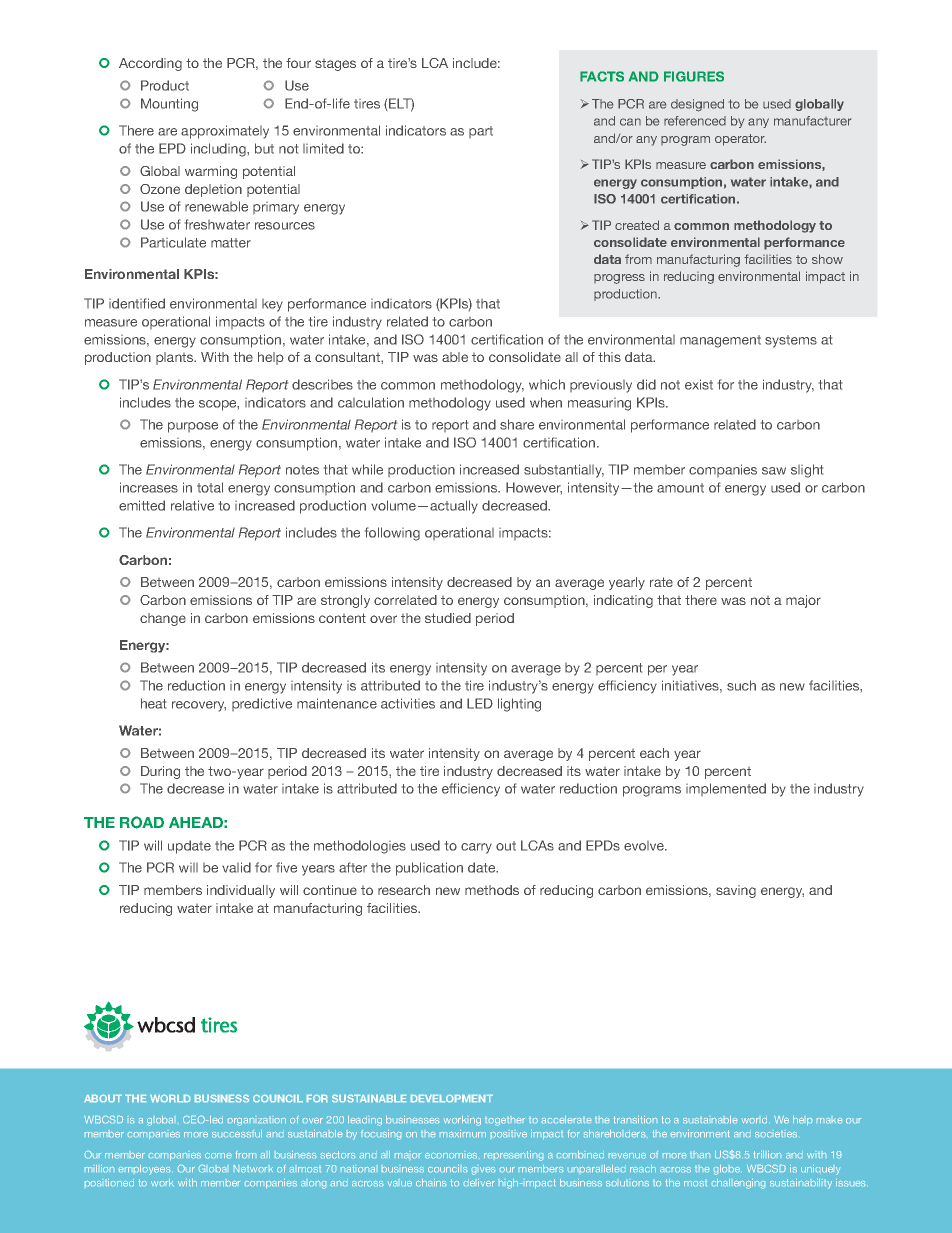  I want to click on operator, so click(740, 140).
